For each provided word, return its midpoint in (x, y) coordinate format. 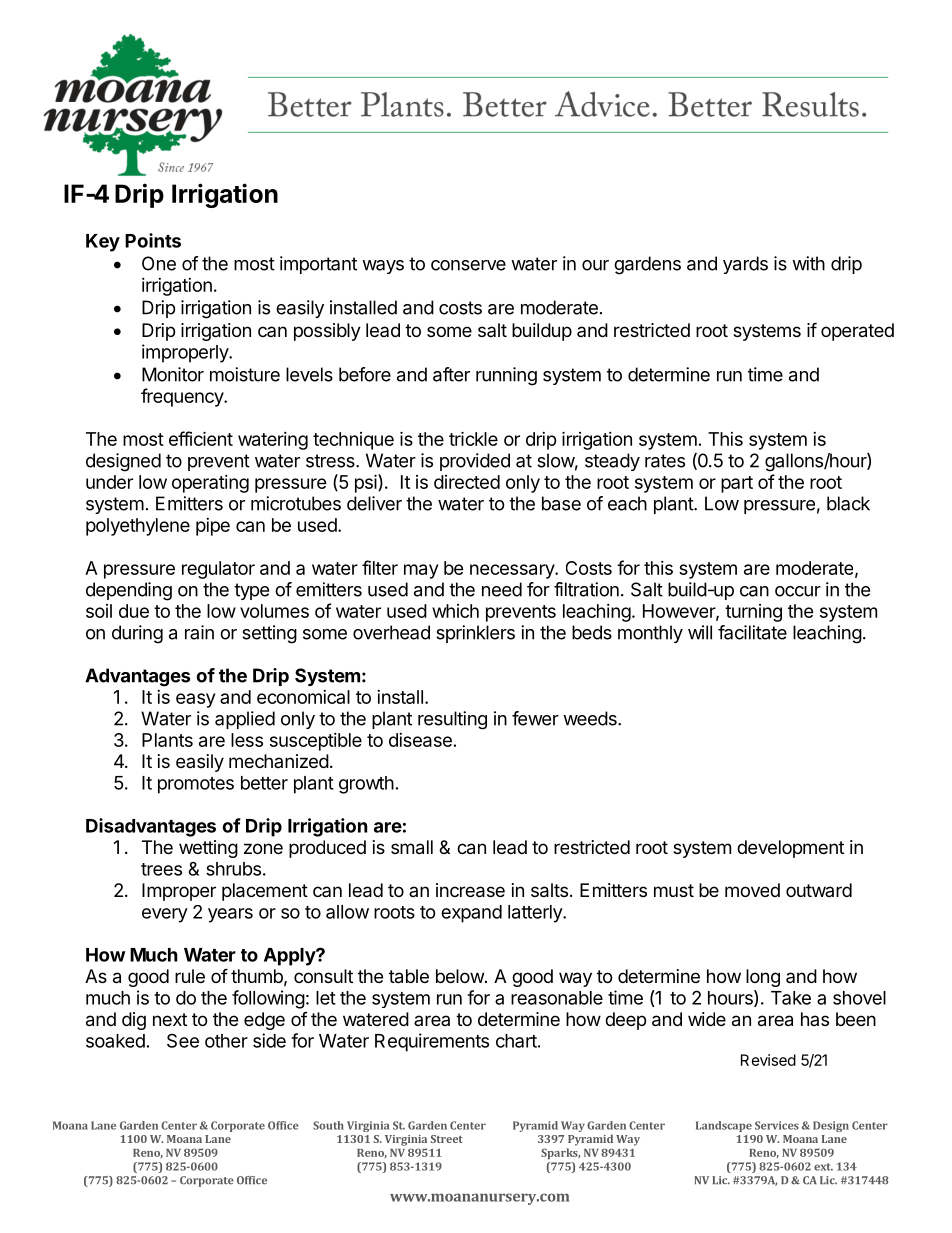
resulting (452, 720)
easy (195, 700)
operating (210, 484)
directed (467, 482)
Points (153, 240)
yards (745, 265)
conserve (468, 265)
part (737, 484)
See (183, 1040)
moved (752, 890)
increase (470, 890)
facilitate (752, 632)
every (165, 915)
